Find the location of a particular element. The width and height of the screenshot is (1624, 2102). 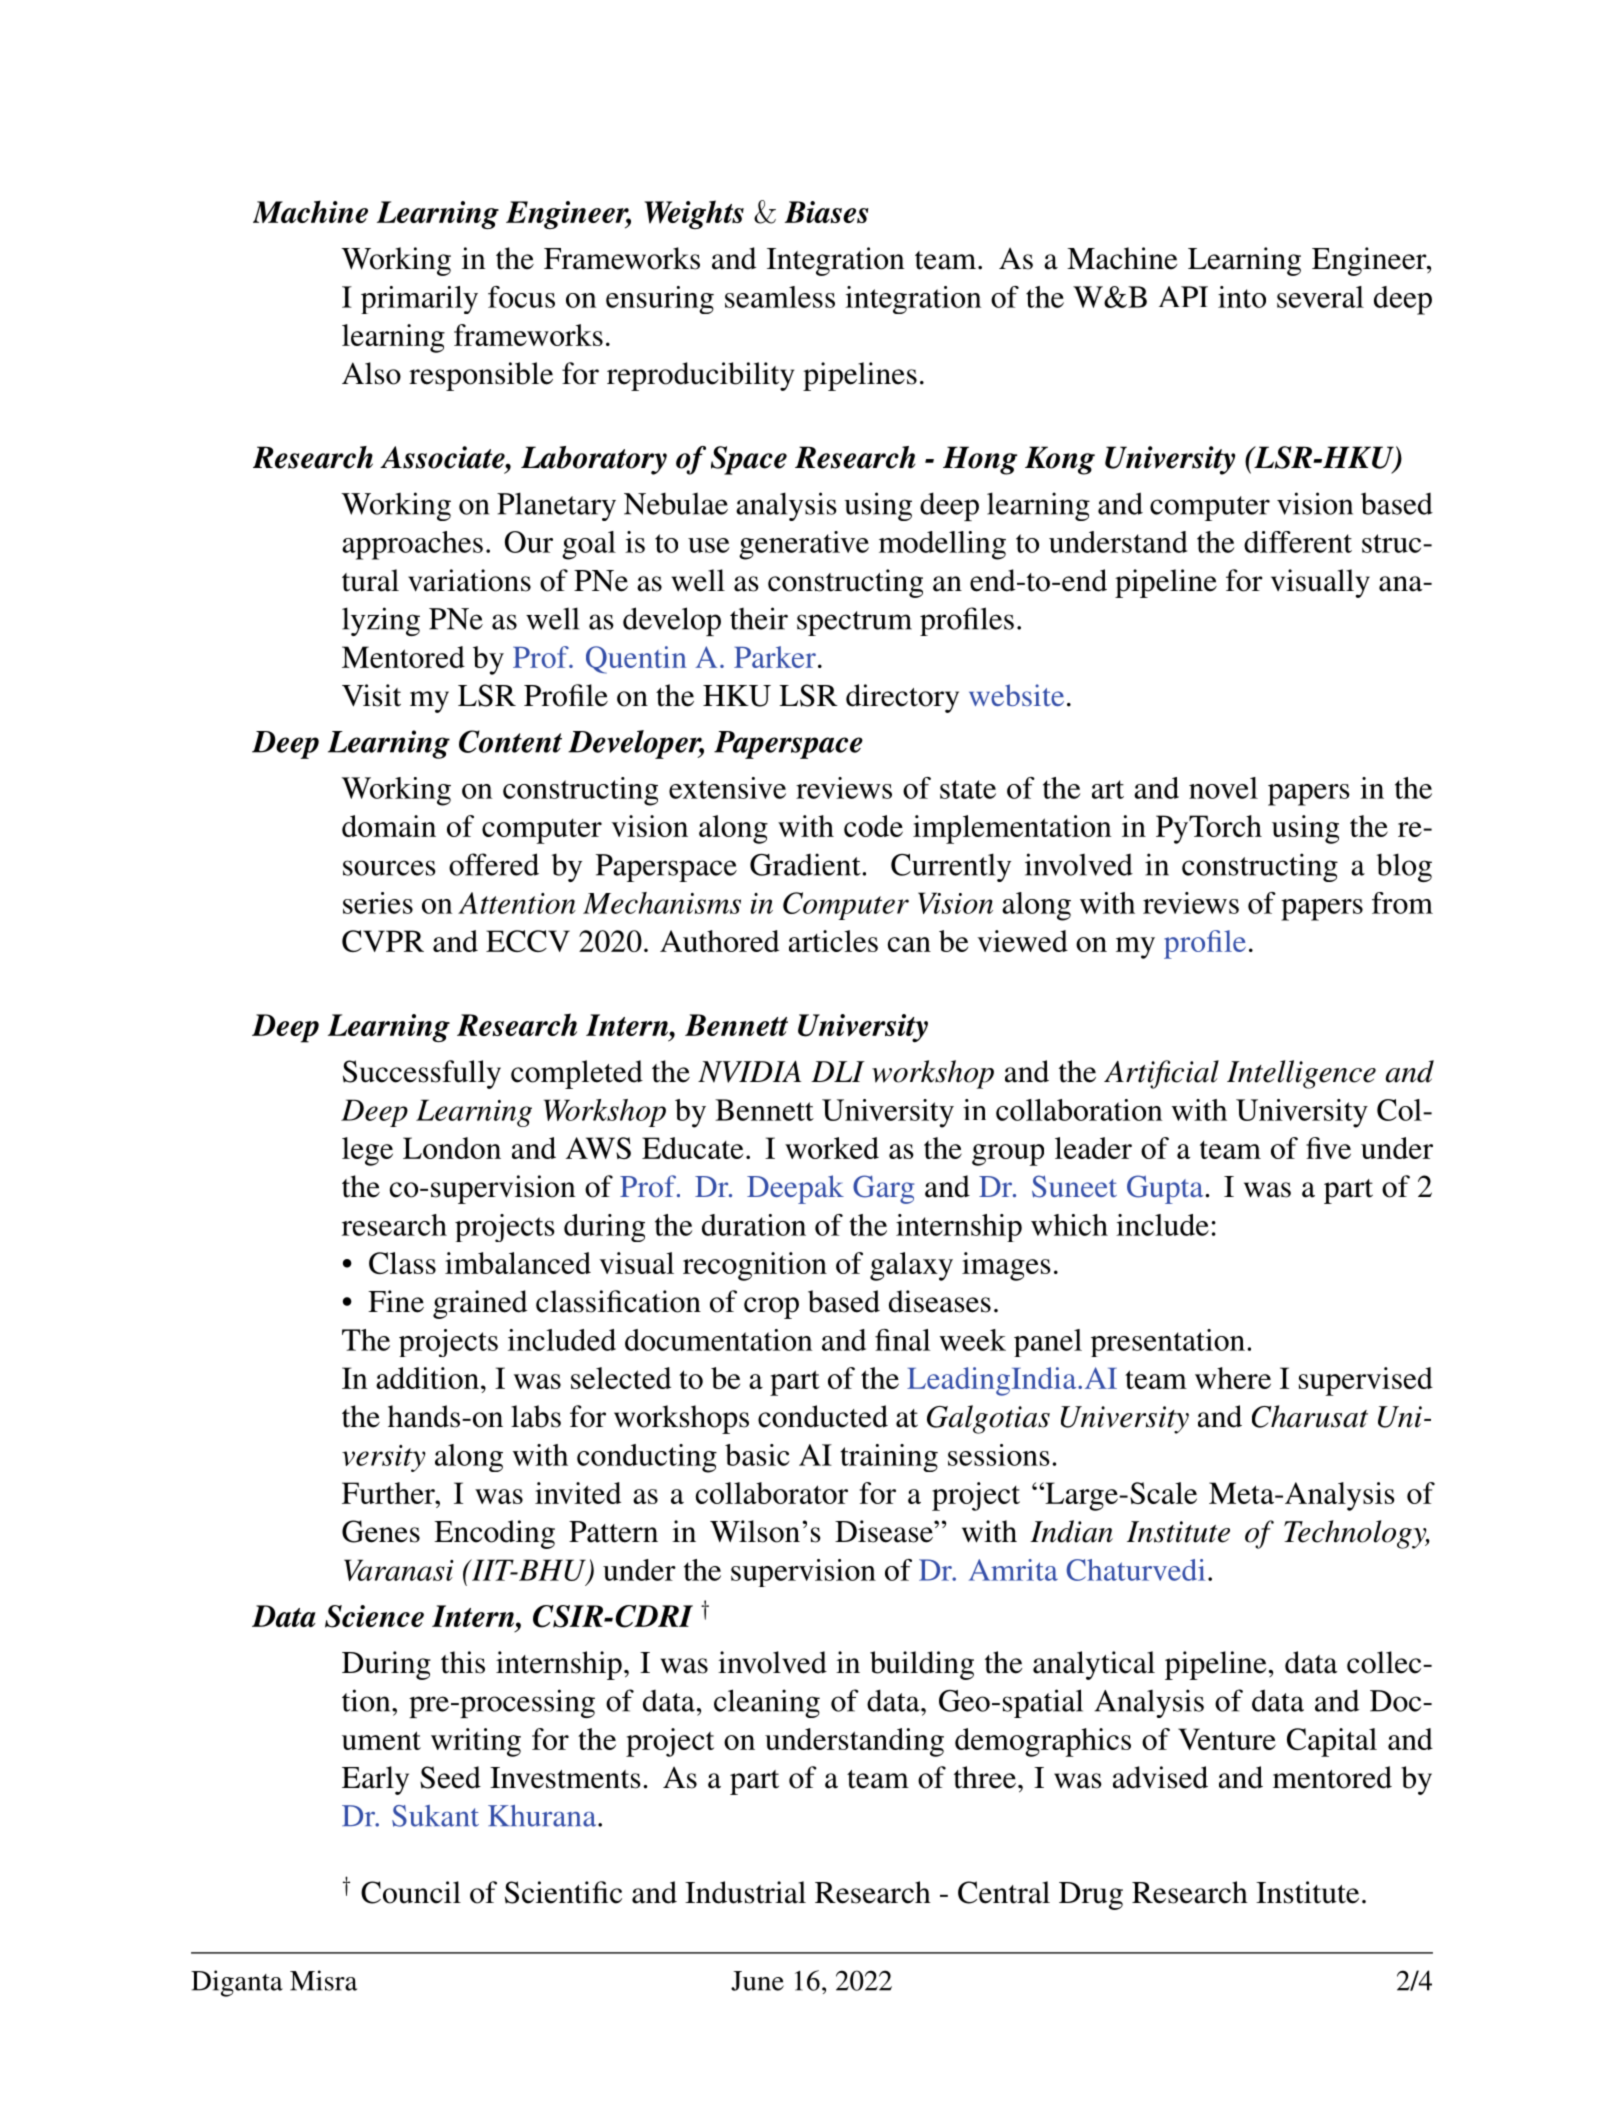

primarily is located at coordinates (419, 300).
